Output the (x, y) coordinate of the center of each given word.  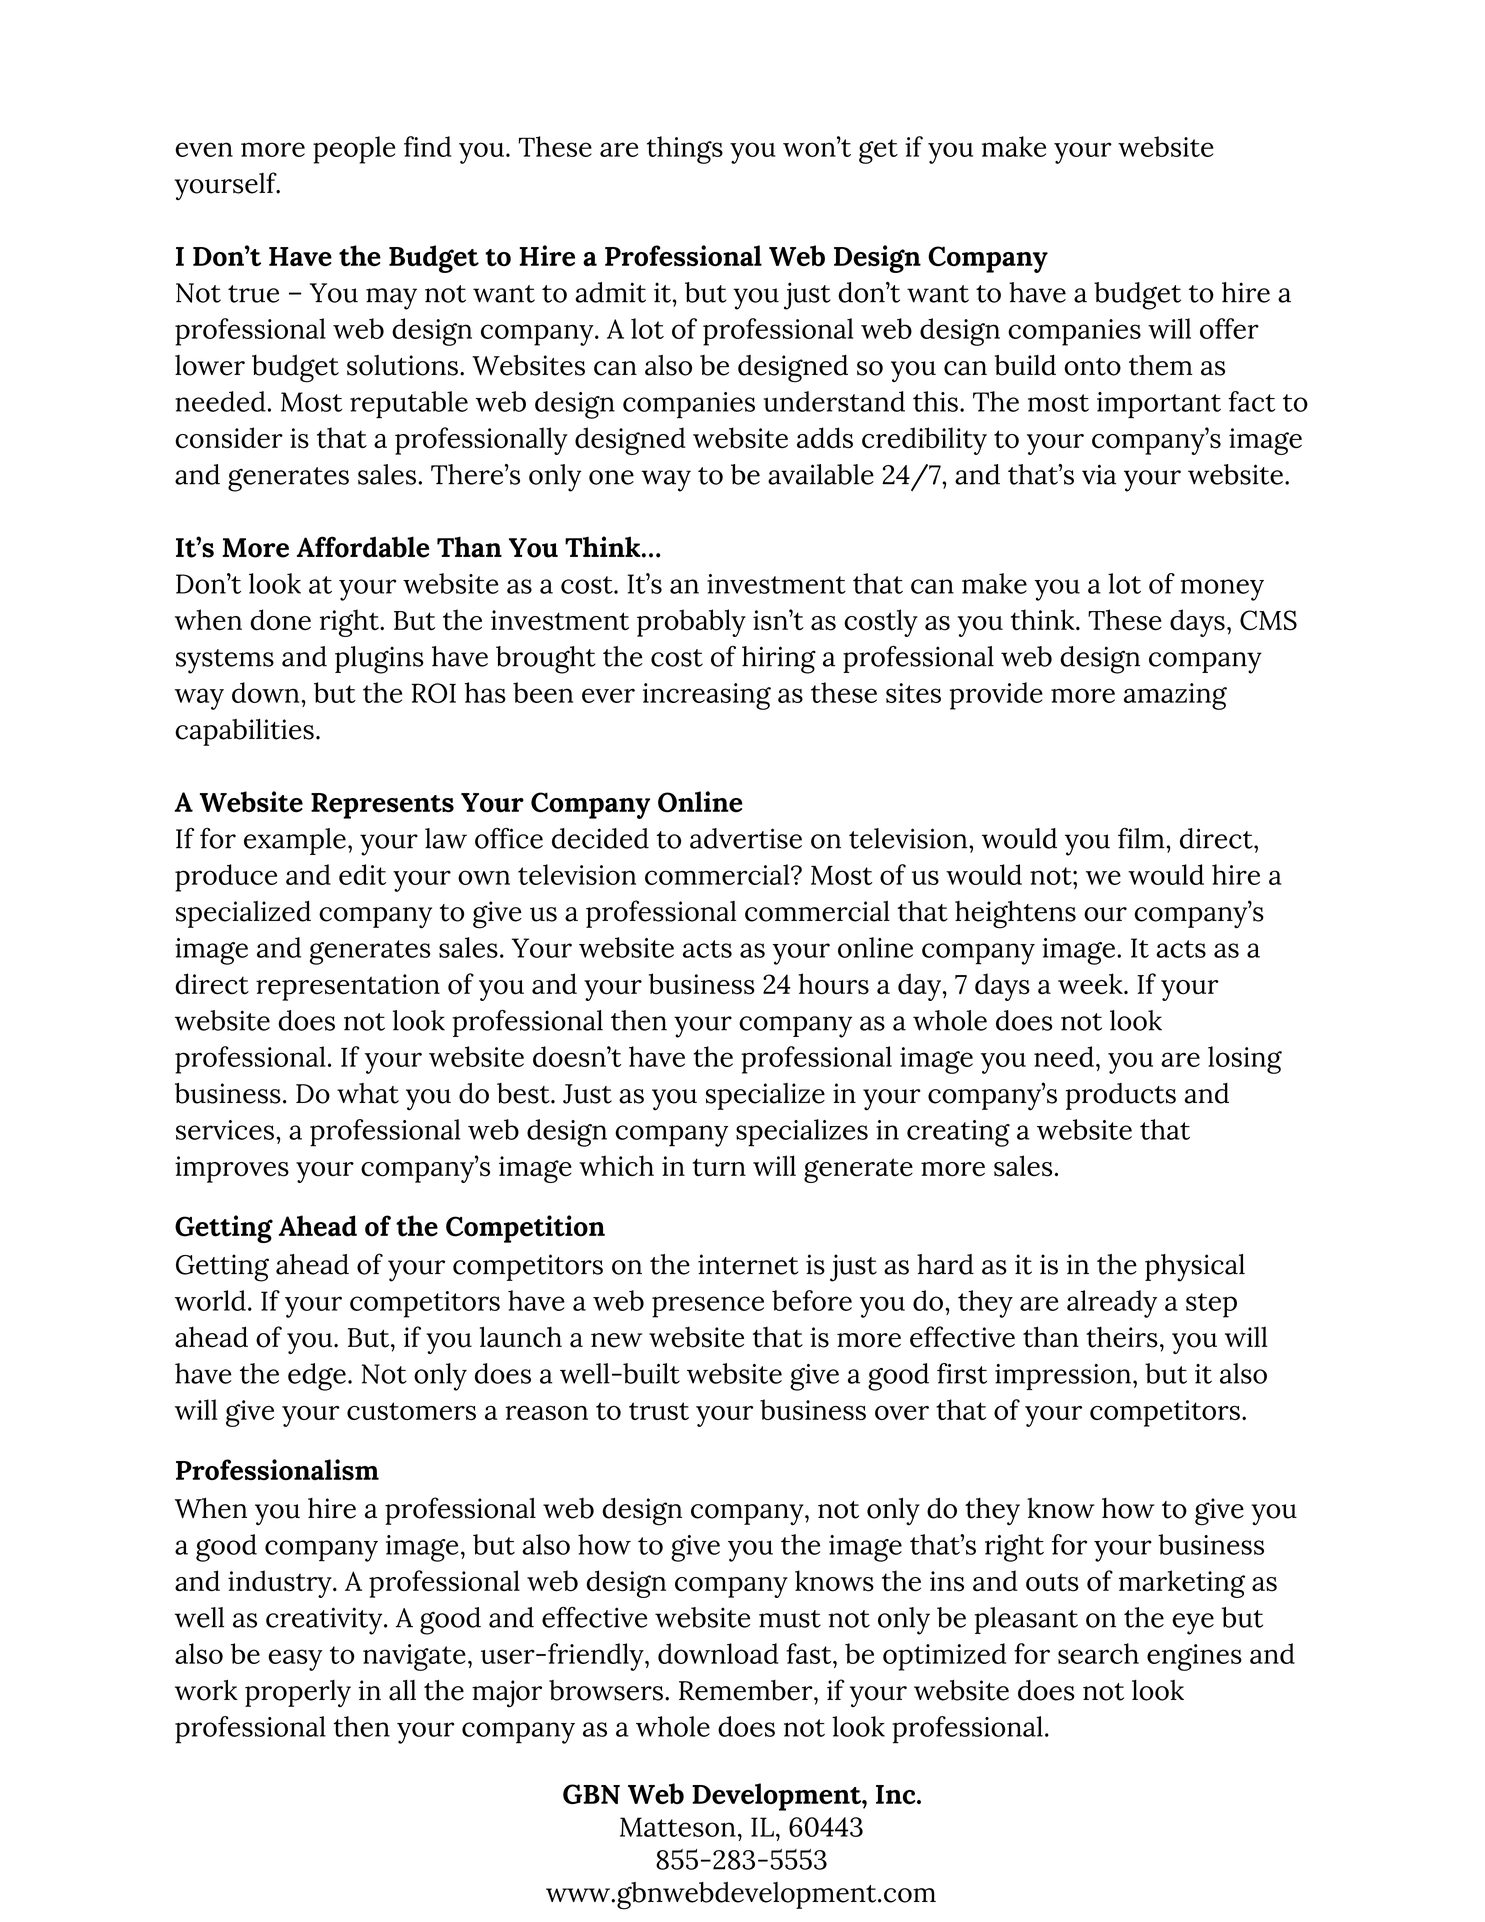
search (1098, 1653)
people (354, 150)
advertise (746, 838)
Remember (747, 1690)
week (1091, 984)
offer (1229, 328)
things (685, 150)
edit (362, 874)
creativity (325, 1621)
